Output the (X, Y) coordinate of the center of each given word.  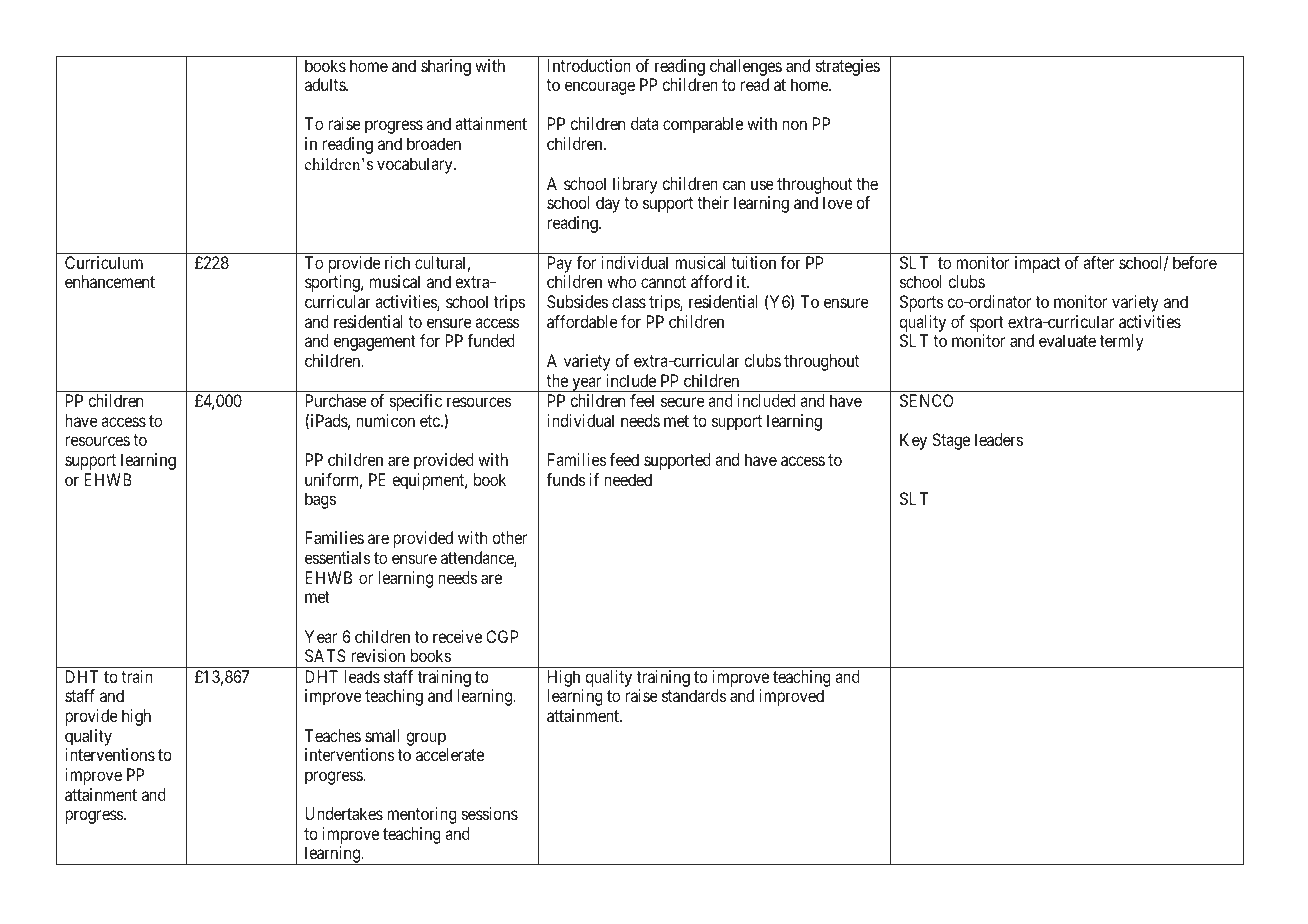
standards (694, 695)
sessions (490, 813)
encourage (600, 88)
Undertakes (344, 813)
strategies (848, 67)
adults (326, 84)
